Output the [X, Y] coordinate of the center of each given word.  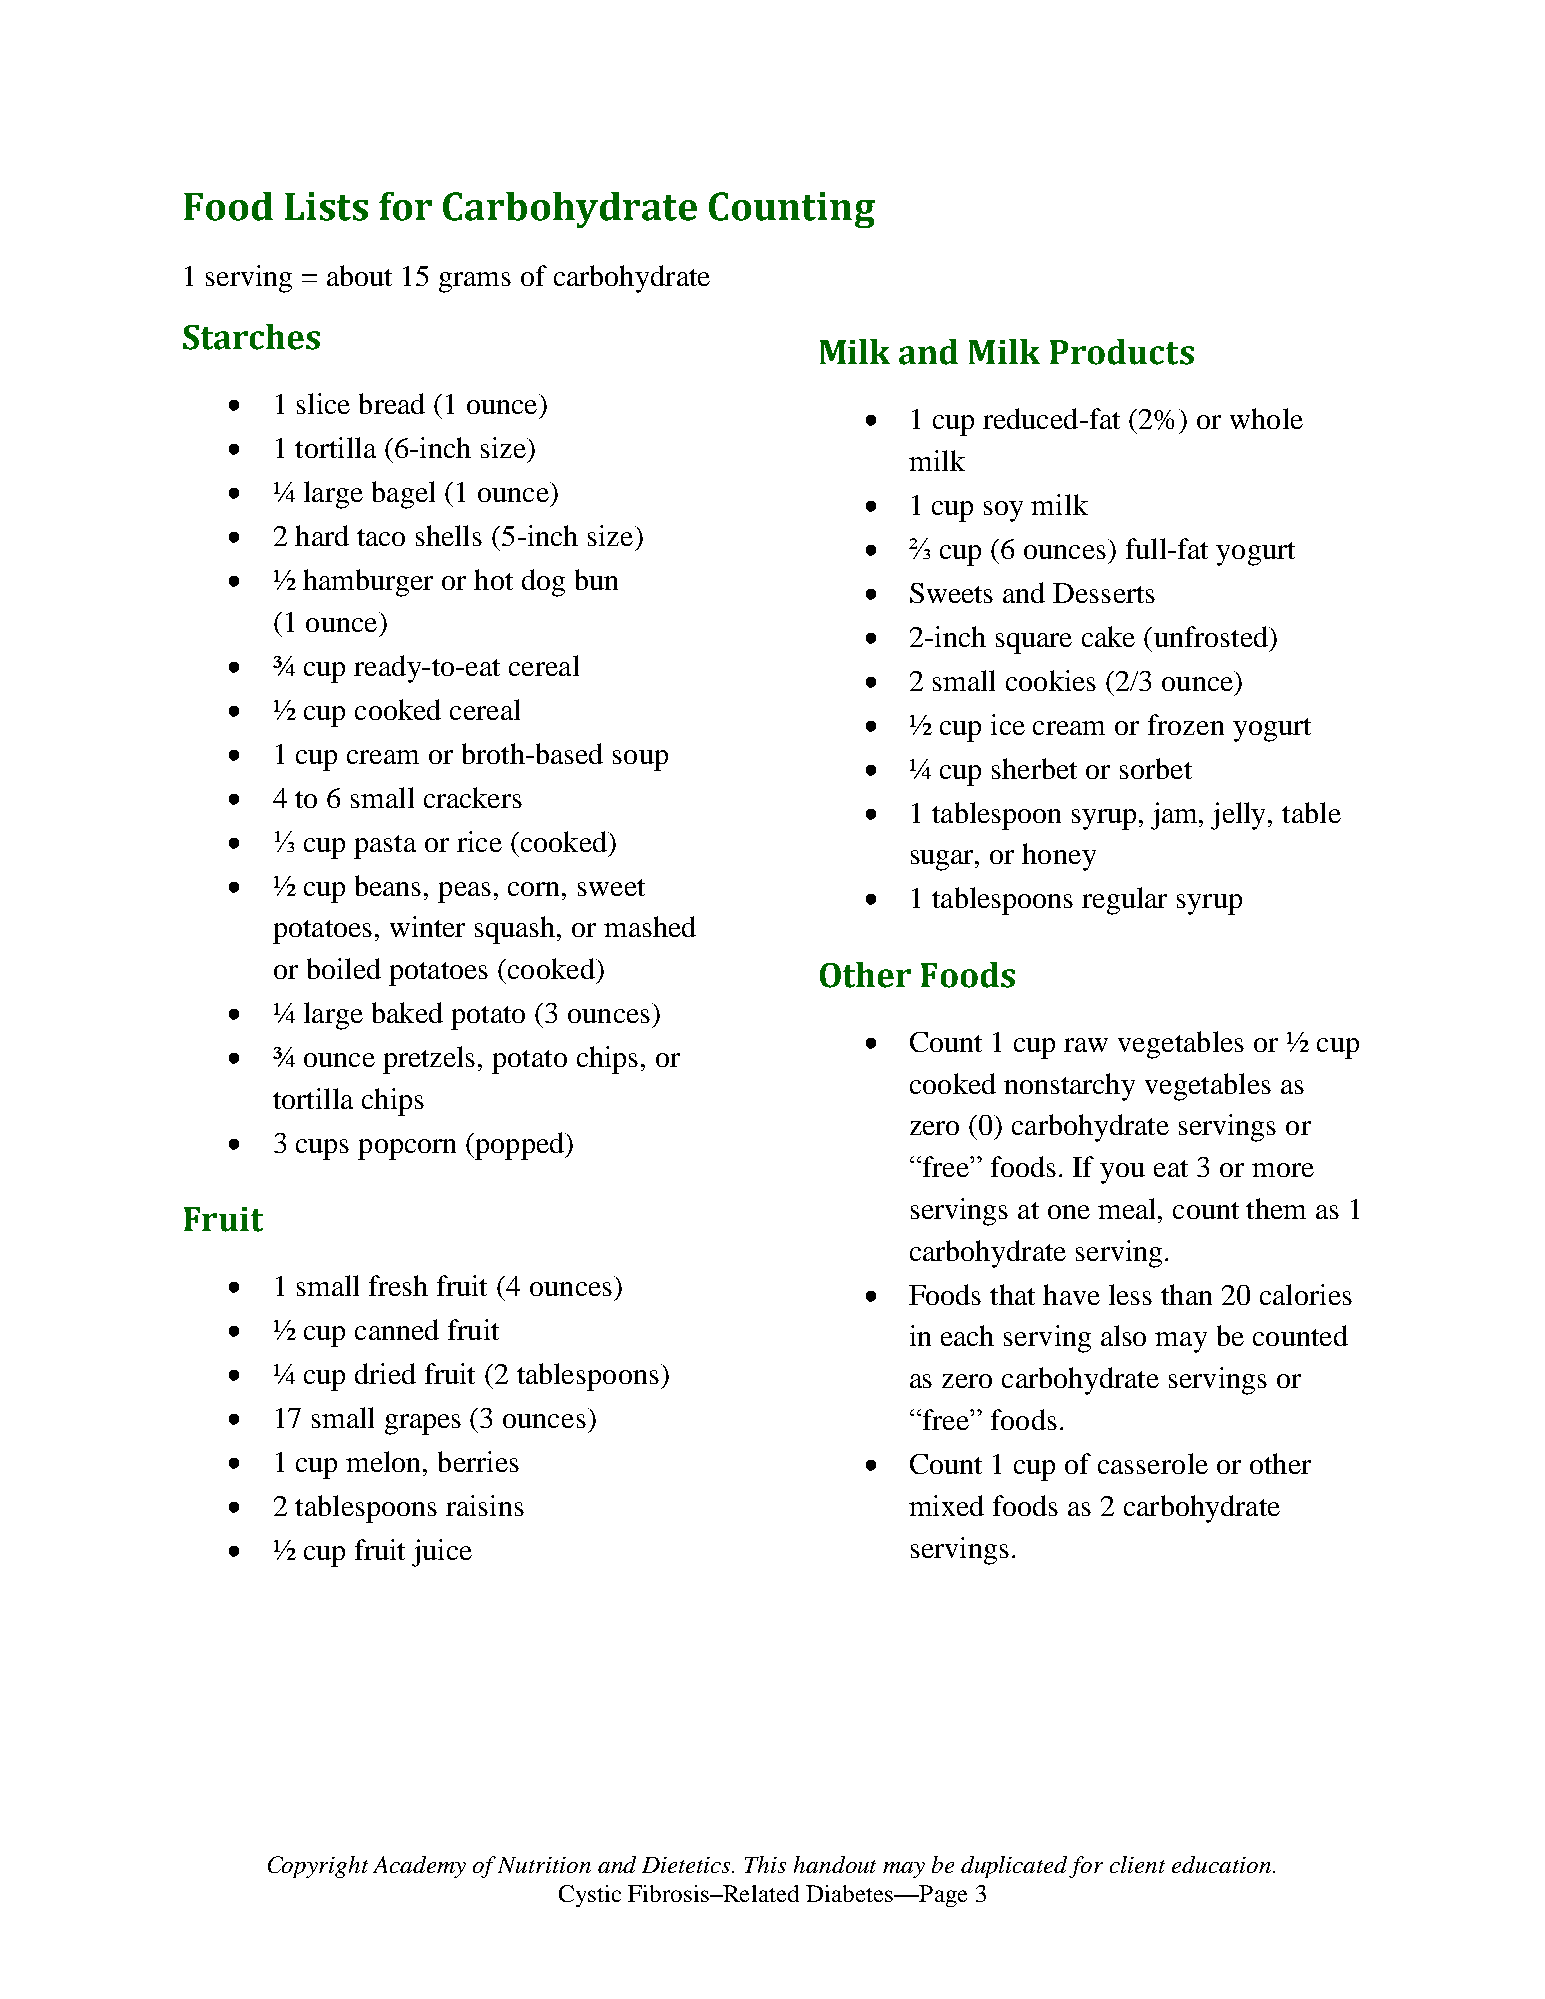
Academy [419, 1867]
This [765, 1864]
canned [397, 1329]
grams [475, 282]
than [1186, 1294]
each [967, 1335]
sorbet [1156, 768]
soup [640, 760]
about [359, 275]
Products [1122, 352]
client [1137, 1864]
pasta [385, 847]
